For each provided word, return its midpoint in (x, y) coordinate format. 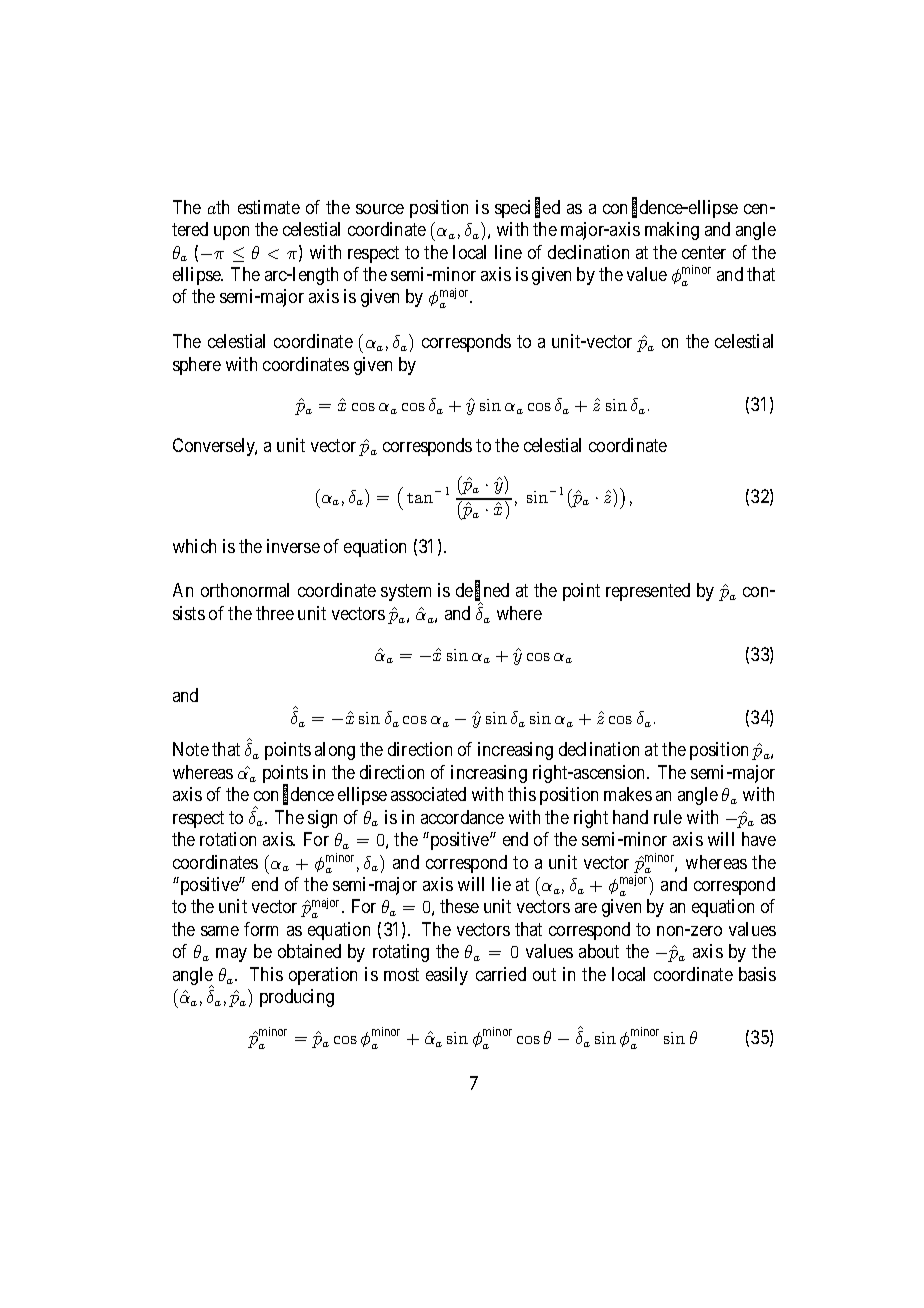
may (231, 955)
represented (648, 592)
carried (501, 974)
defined (482, 592)
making (672, 231)
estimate (269, 207)
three (275, 613)
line (508, 252)
